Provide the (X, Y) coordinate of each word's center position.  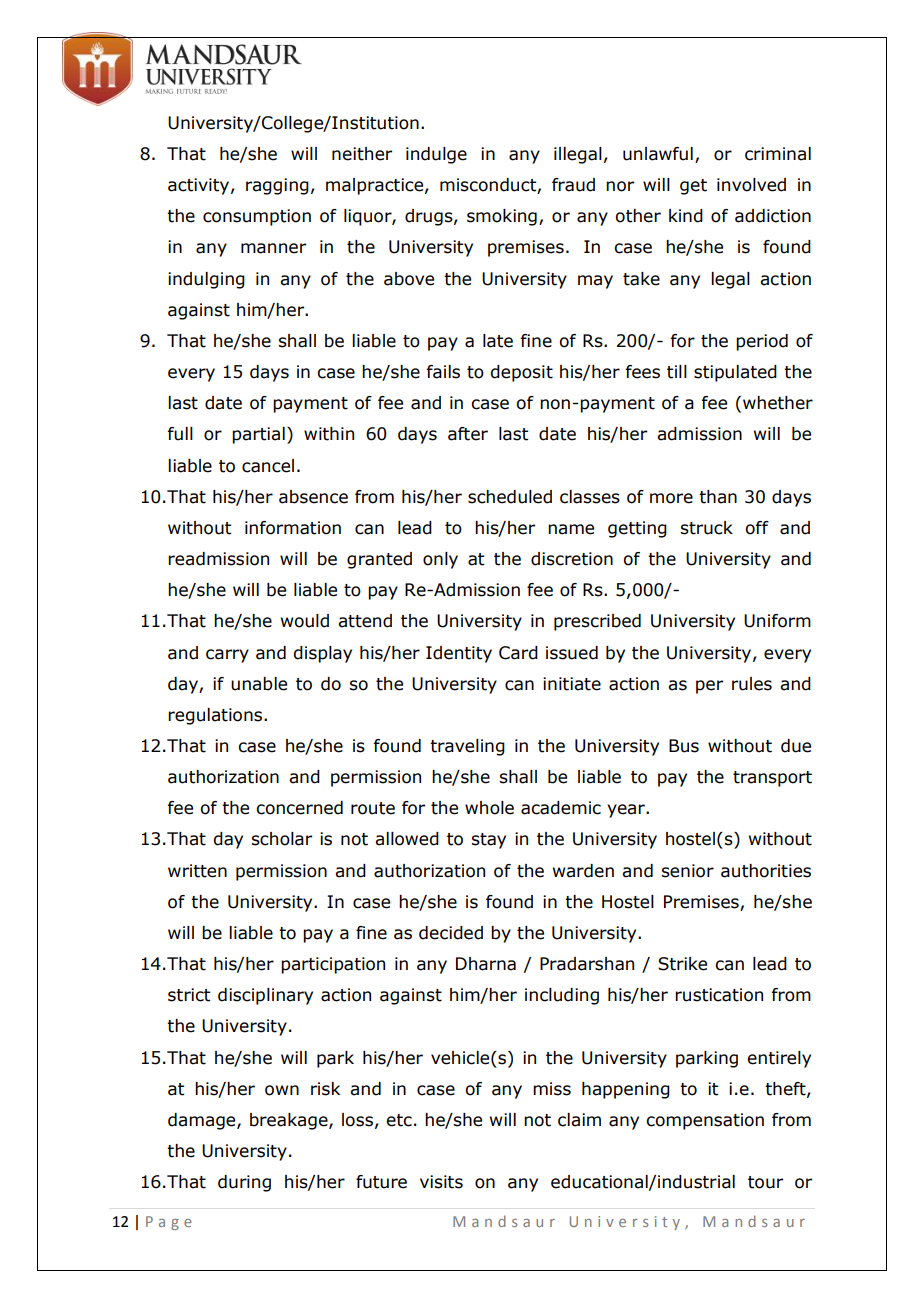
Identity (459, 654)
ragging (277, 186)
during (244, 1183)
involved (751, 185)
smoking (502, 217)
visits (441, 1182)
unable (259, 684)
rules (752, 684)
